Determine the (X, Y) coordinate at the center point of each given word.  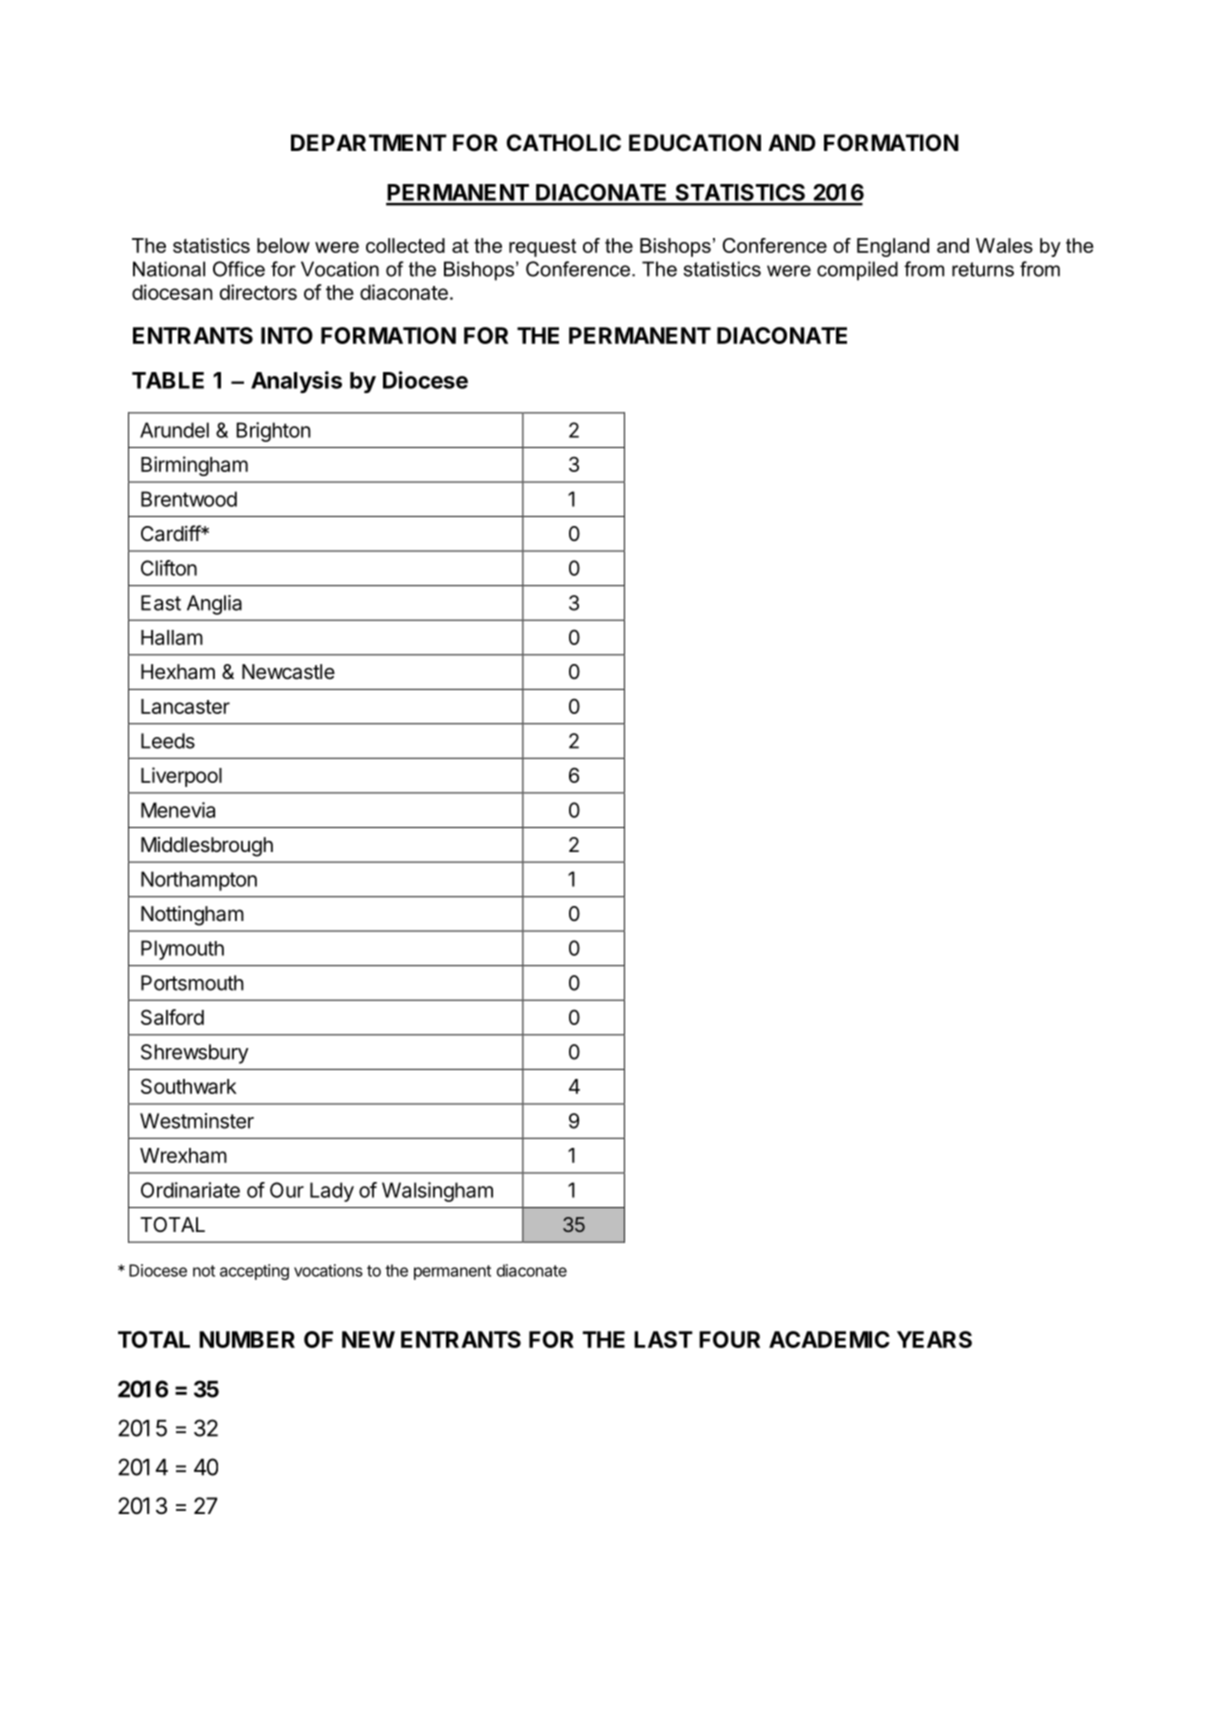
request (542, 248)
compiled (857, 271)
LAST (663, 1339)
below (283, 245)
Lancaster (185, 706)
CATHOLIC (563, 142)
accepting (254, 1272)
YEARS (934, 1339)
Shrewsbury (195, 1054)
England (893, 247)
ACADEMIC (829, 1339)
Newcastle (288, 672)
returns (983, 269)
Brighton (273, 432)
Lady (332, 1192)
